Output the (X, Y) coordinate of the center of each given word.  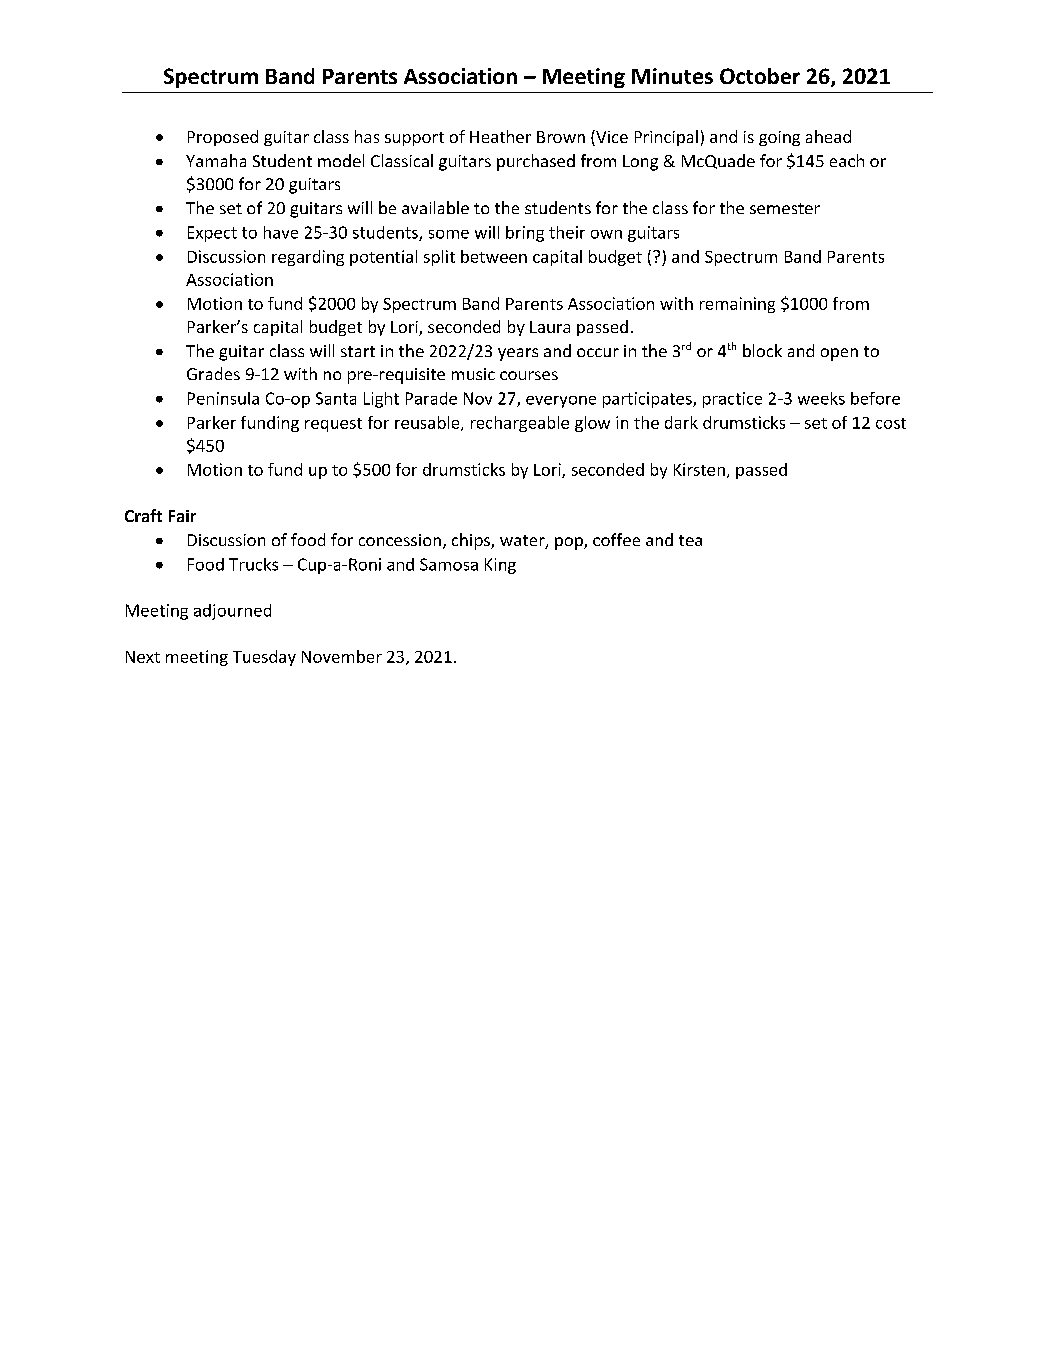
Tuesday (264, 658)
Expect (212, 234)
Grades (213, 373)
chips (472, 541)
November (342, 656)
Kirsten (699, 469)
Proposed (223, 138)
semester (785, 208)
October (760, 76)
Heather (500, 136)
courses (529, 375)
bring (525, 234)
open (839, 354)
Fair (182, 516)
